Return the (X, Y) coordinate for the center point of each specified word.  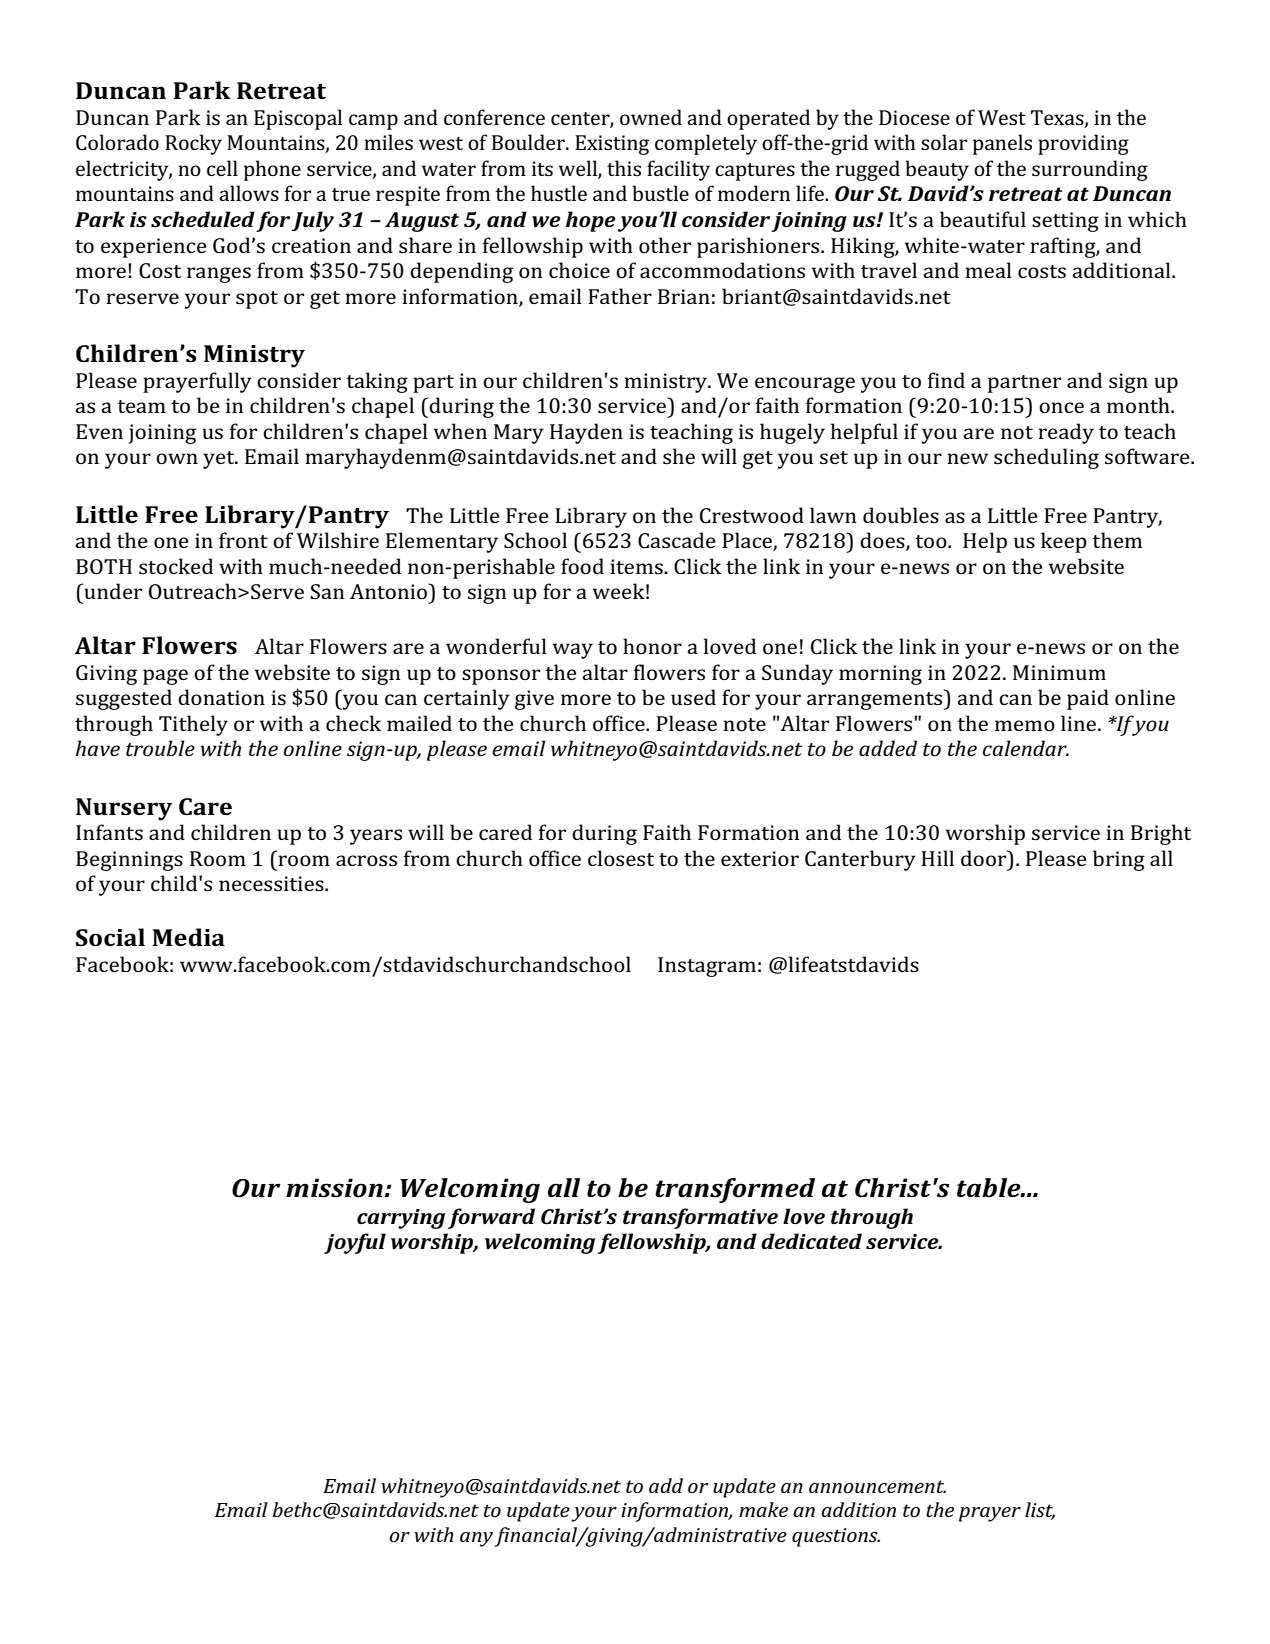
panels (1002, 144)
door (985, 858)
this (624, 168)
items (637, 566)
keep (1064, 542)
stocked (176, 566)
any (476, 1539)
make (763, 1509)
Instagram (707, 967)
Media (188, 937)
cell (222, 168)
